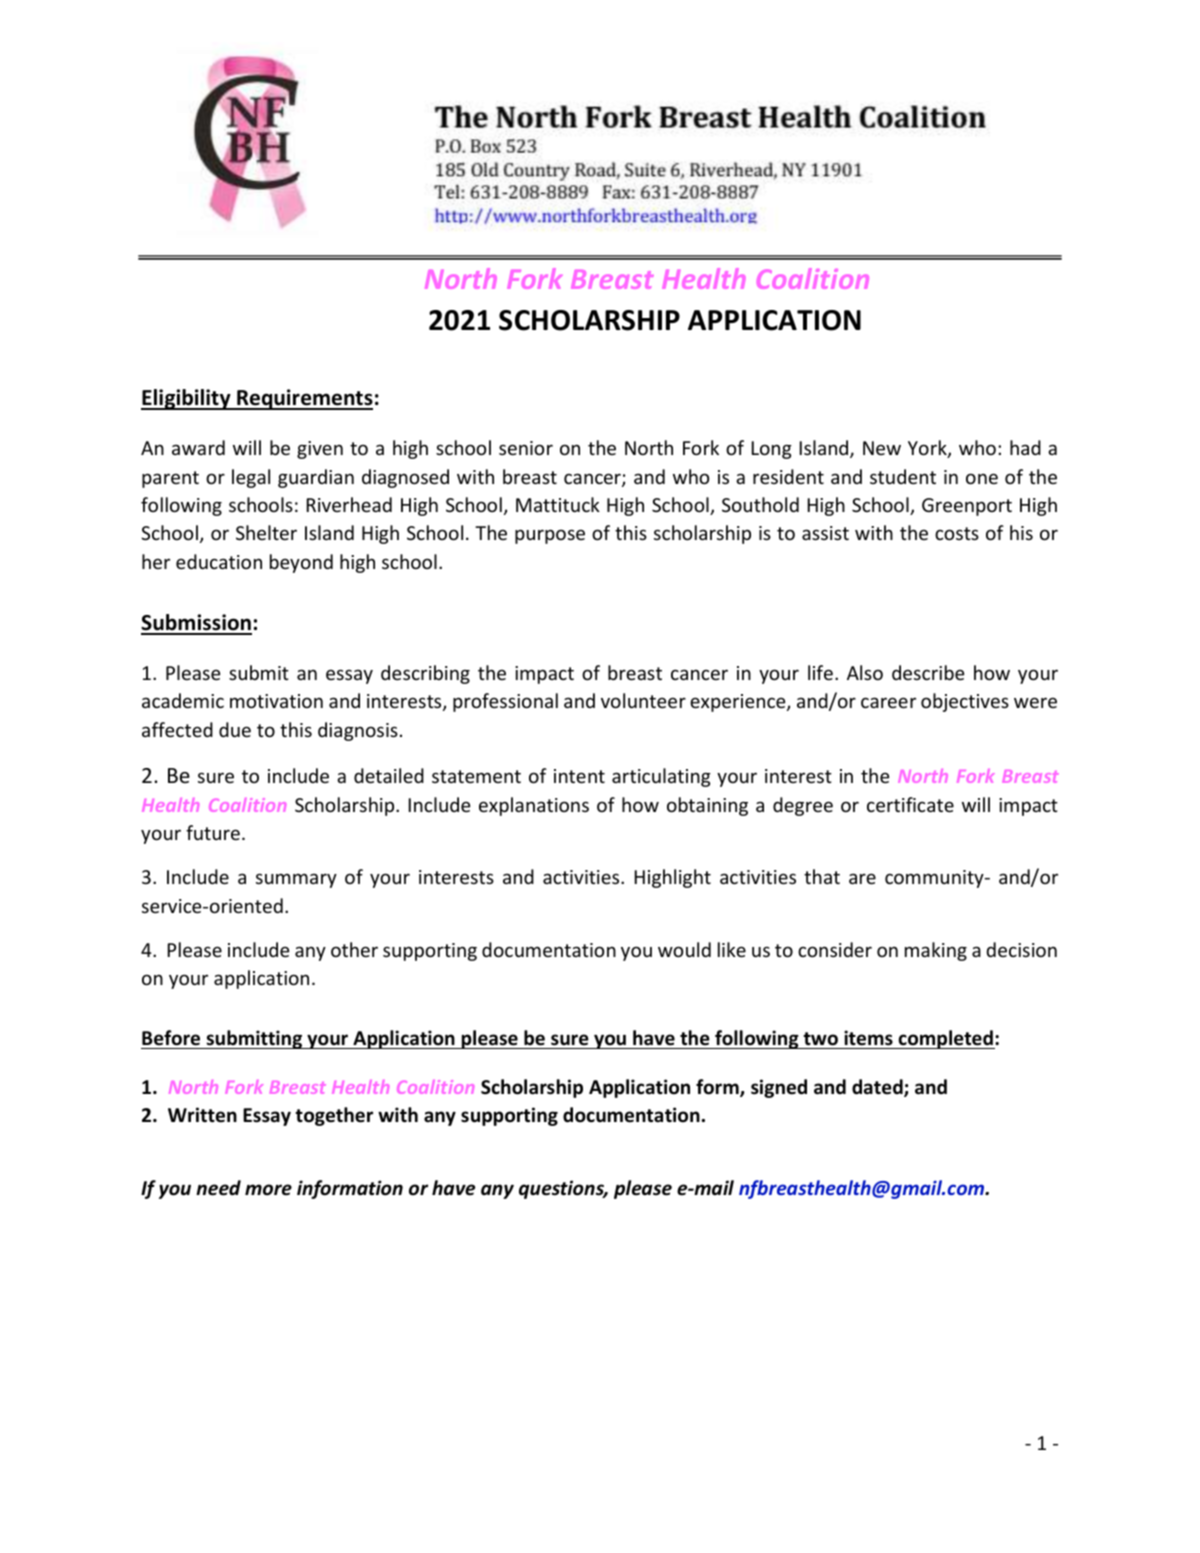 The height and width of the page is (1553, 1200). Describe the element at coordinates (304, 399) in the page. I see `Requirements` at that location.
